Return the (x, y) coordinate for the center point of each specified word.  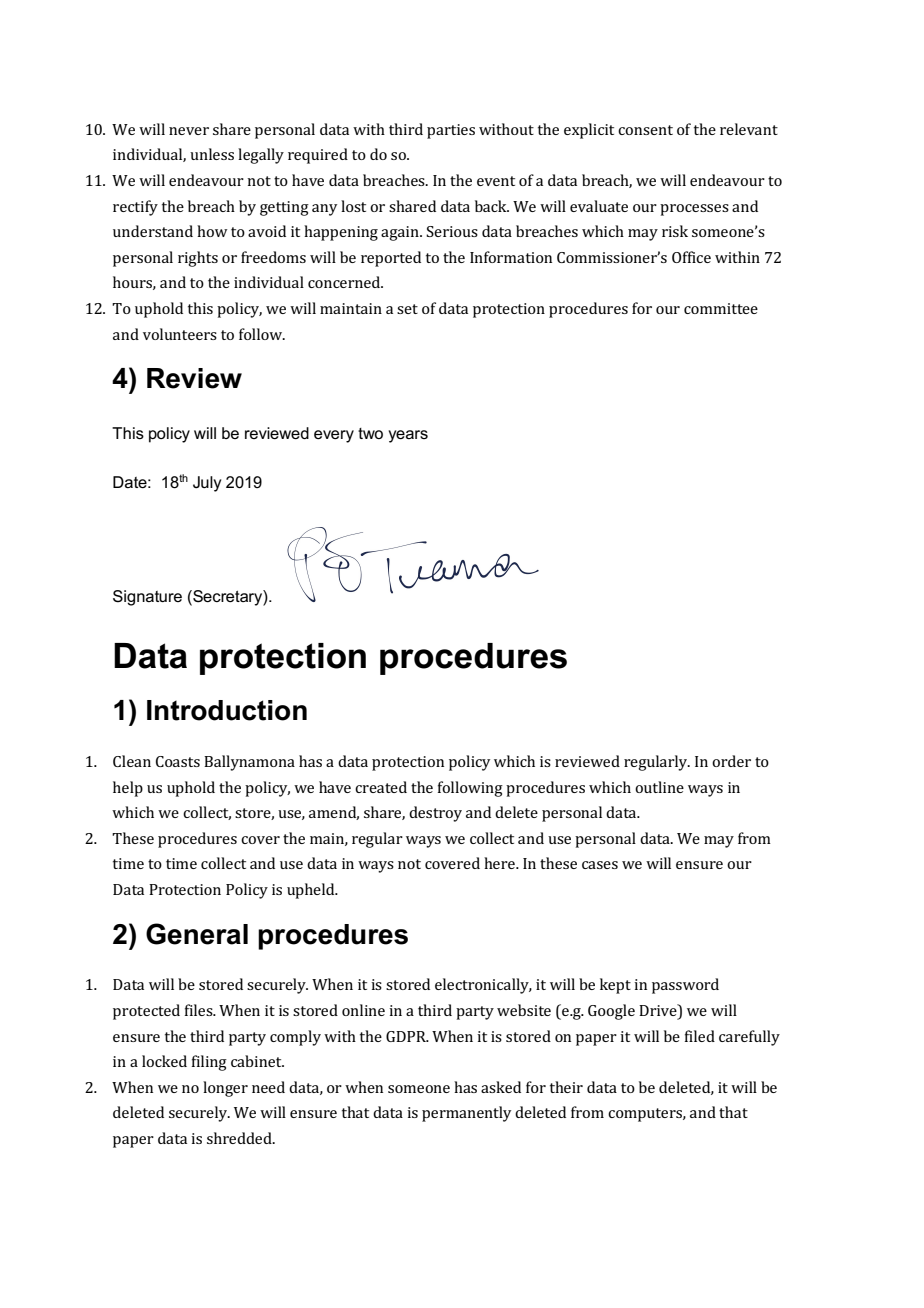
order (731, 761)
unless (212, 154)
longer (225, 1089)
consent (645, 130)
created (381, 787)
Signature (147, 598)
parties (451, 131)
